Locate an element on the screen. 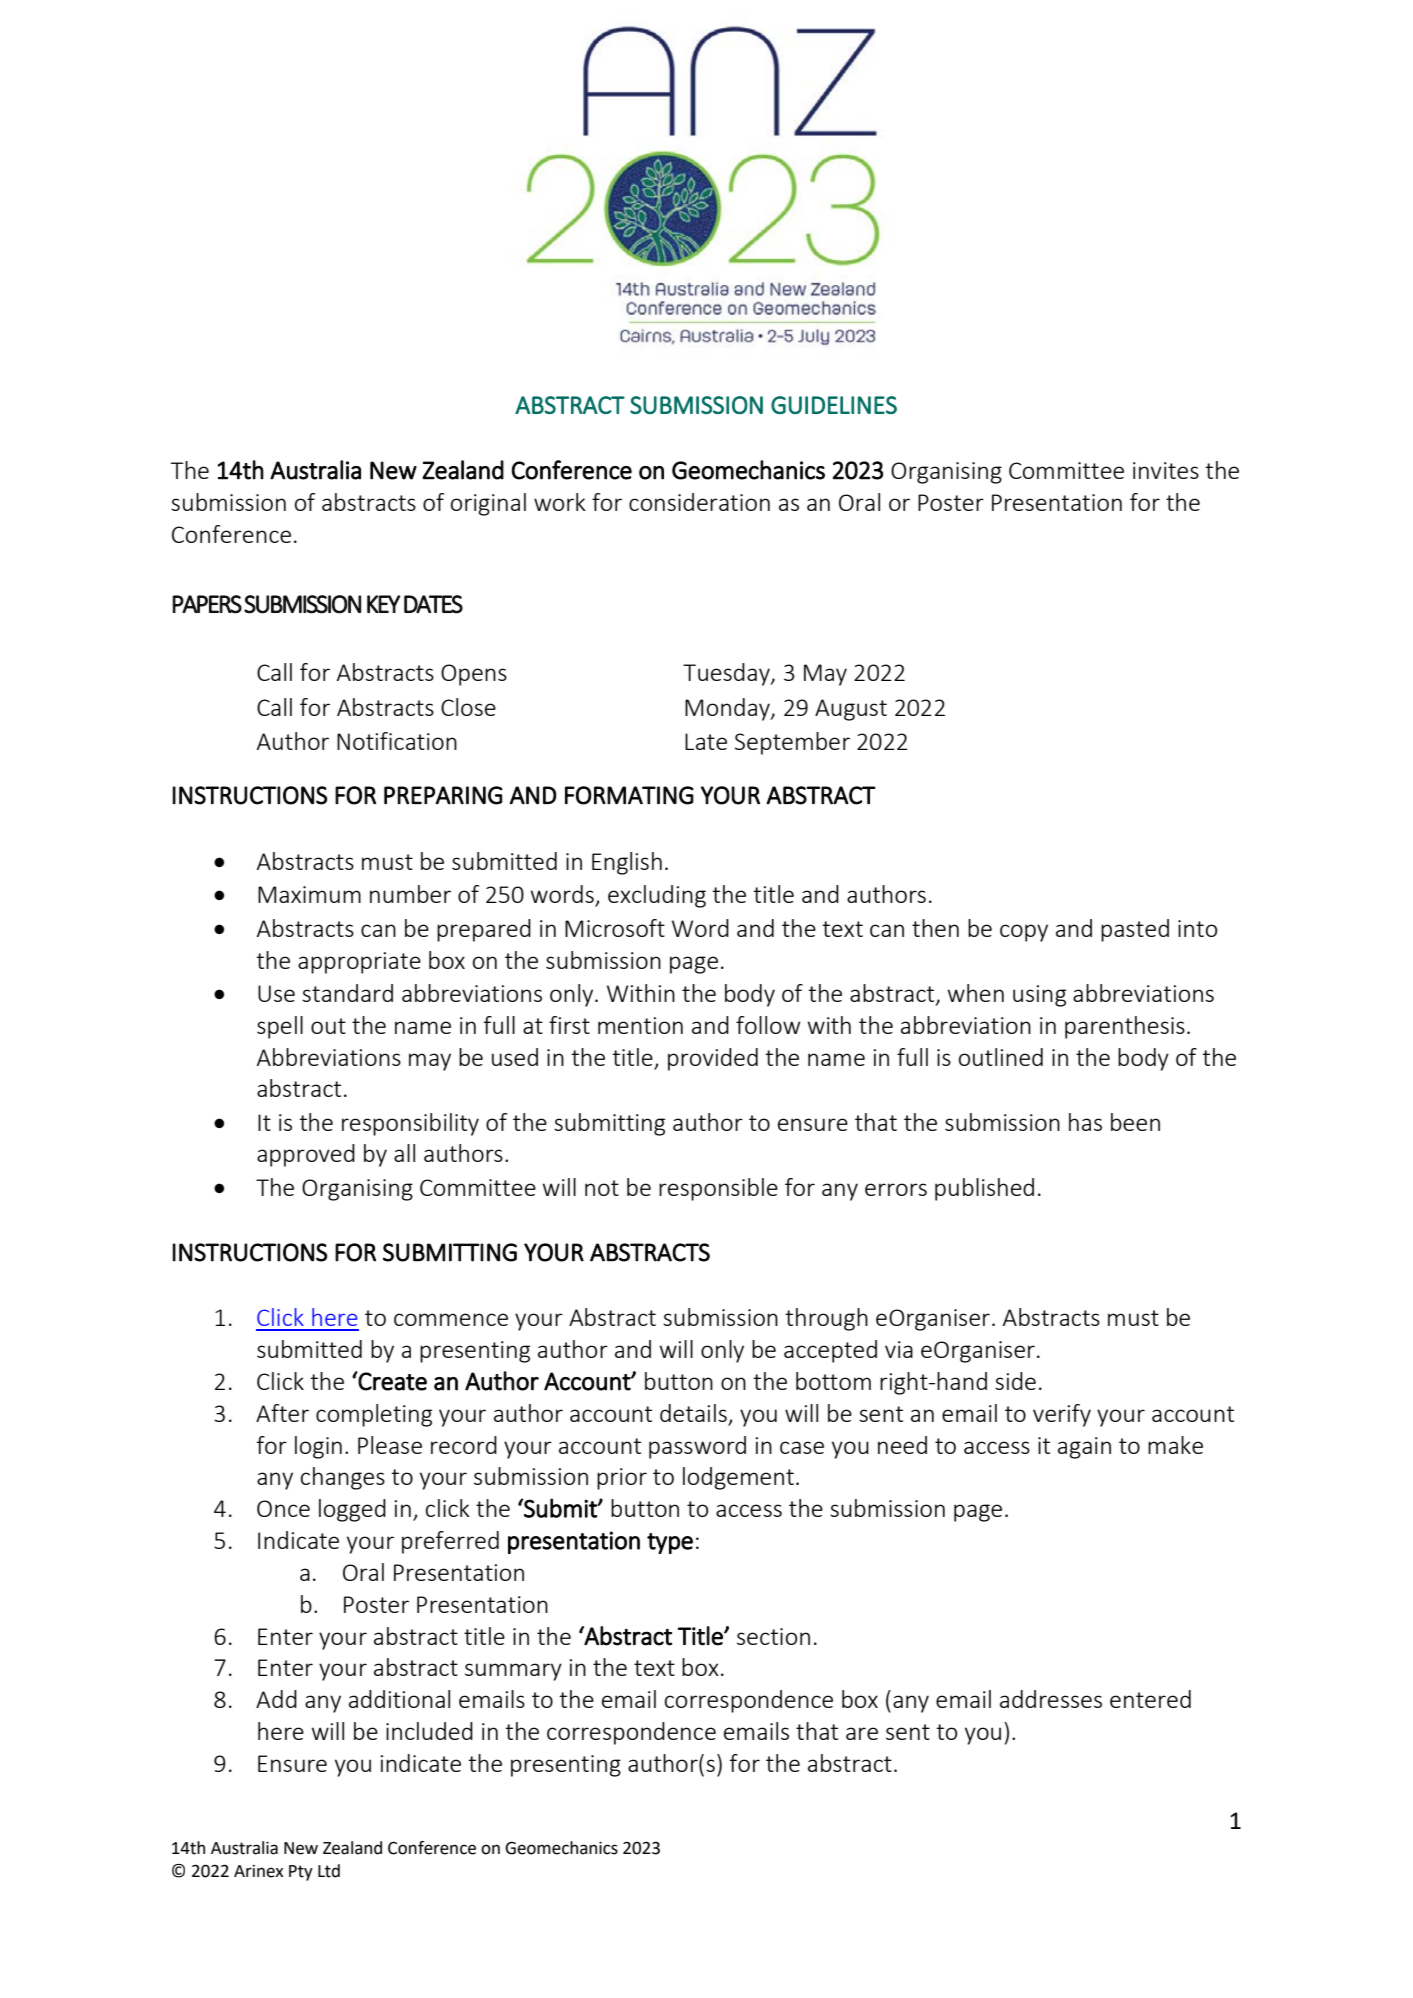 The image size is (1413, 1998). GUIDELINES is located at coordinates (834, 405).
